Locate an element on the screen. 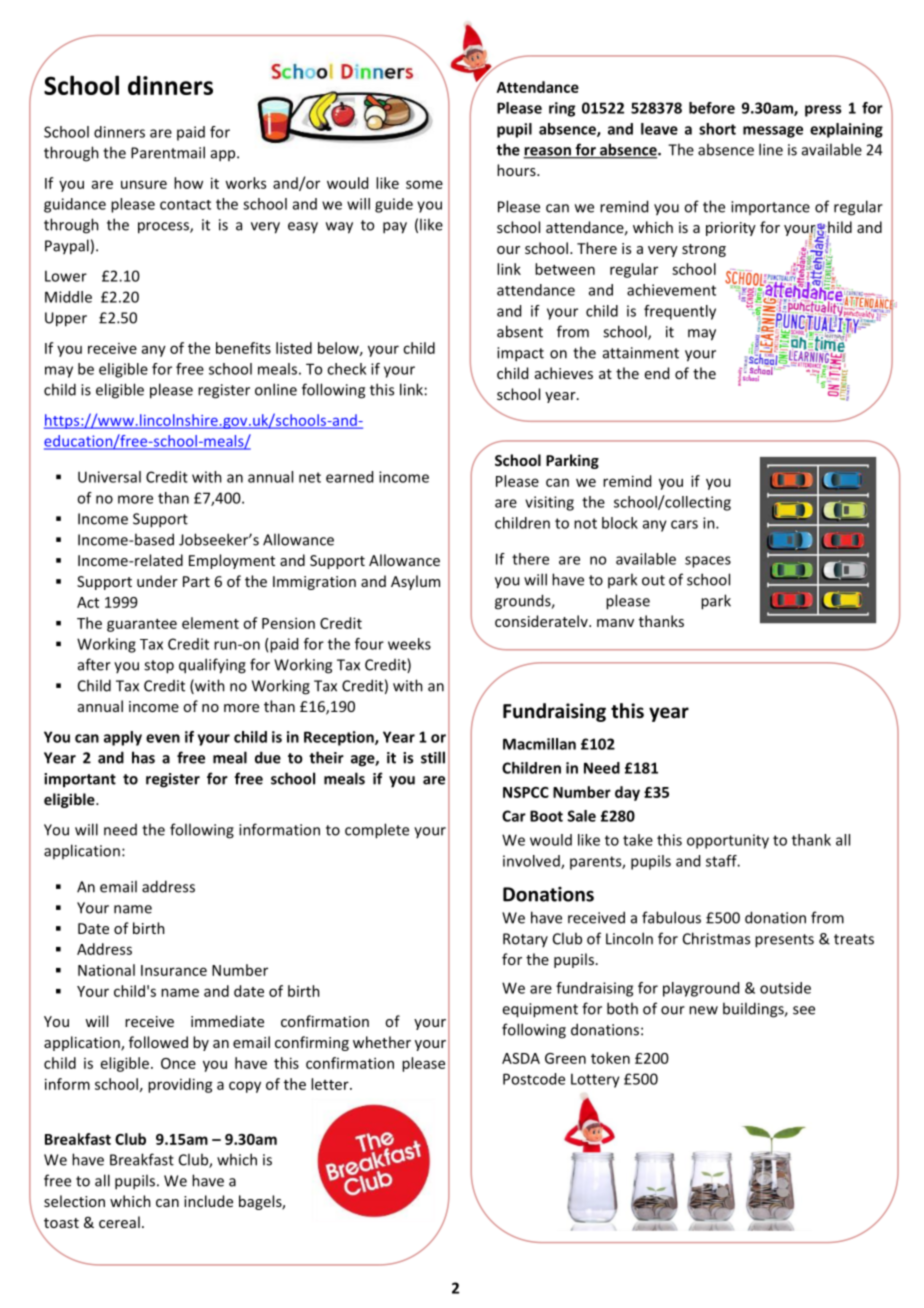  Rotary is located at coordinates (525, 940).
